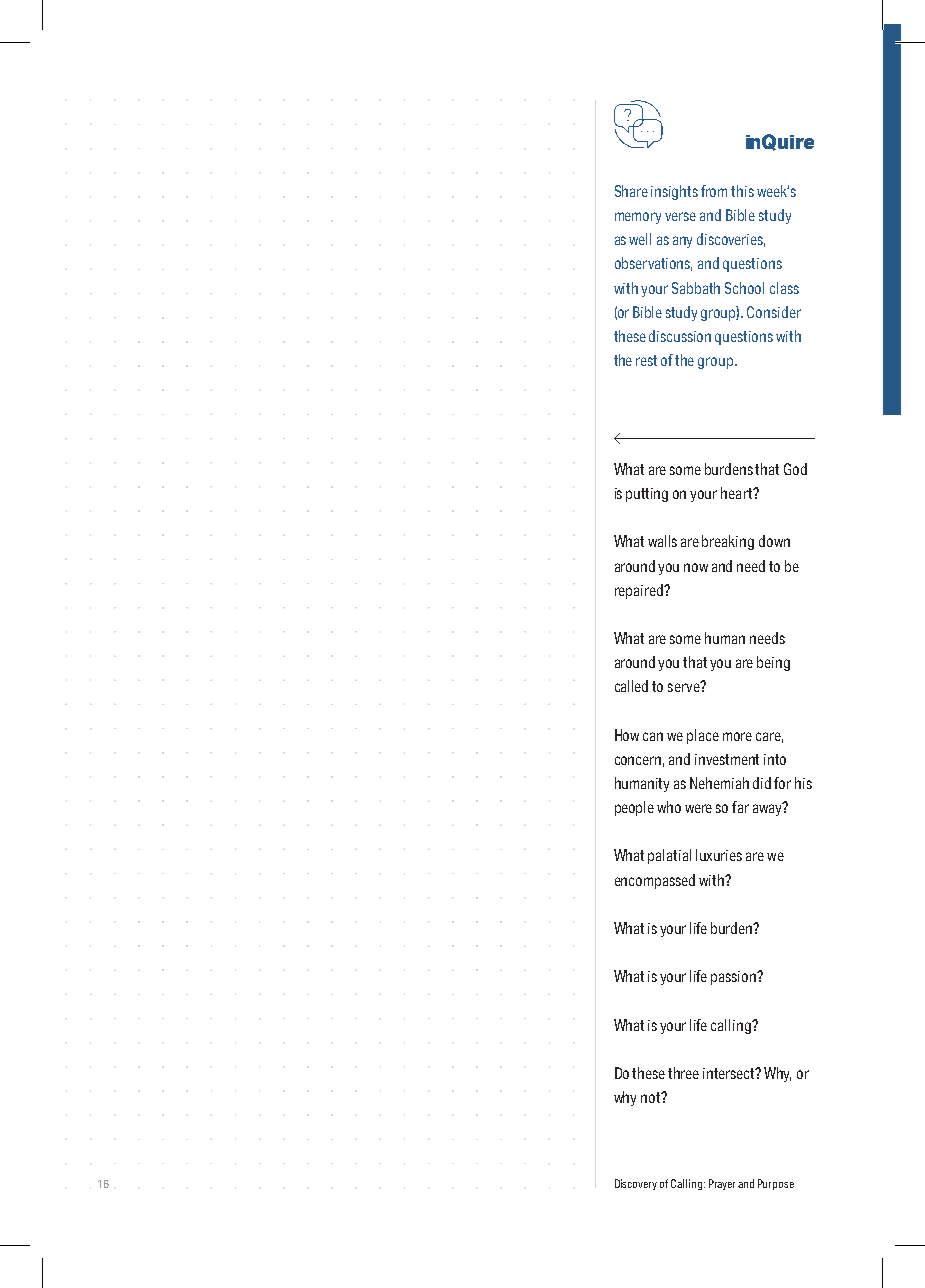 This page has width=925, height=1288. Describe the element at coordinates (631, 686) in the page. I see `called` at that location.
